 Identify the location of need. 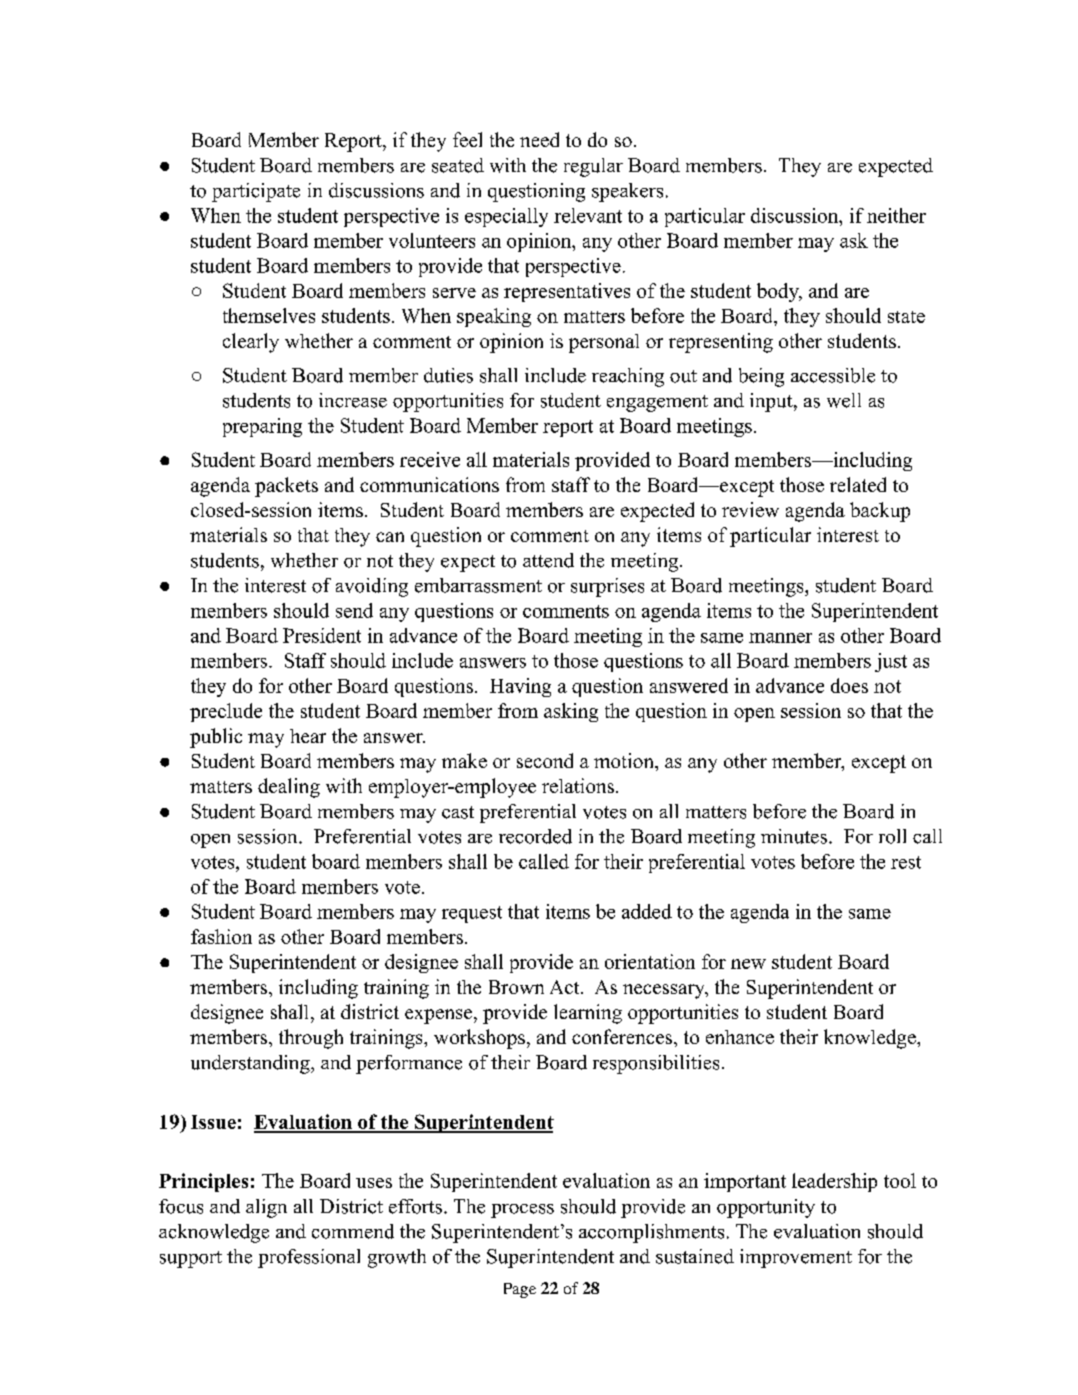
(539, 139).
